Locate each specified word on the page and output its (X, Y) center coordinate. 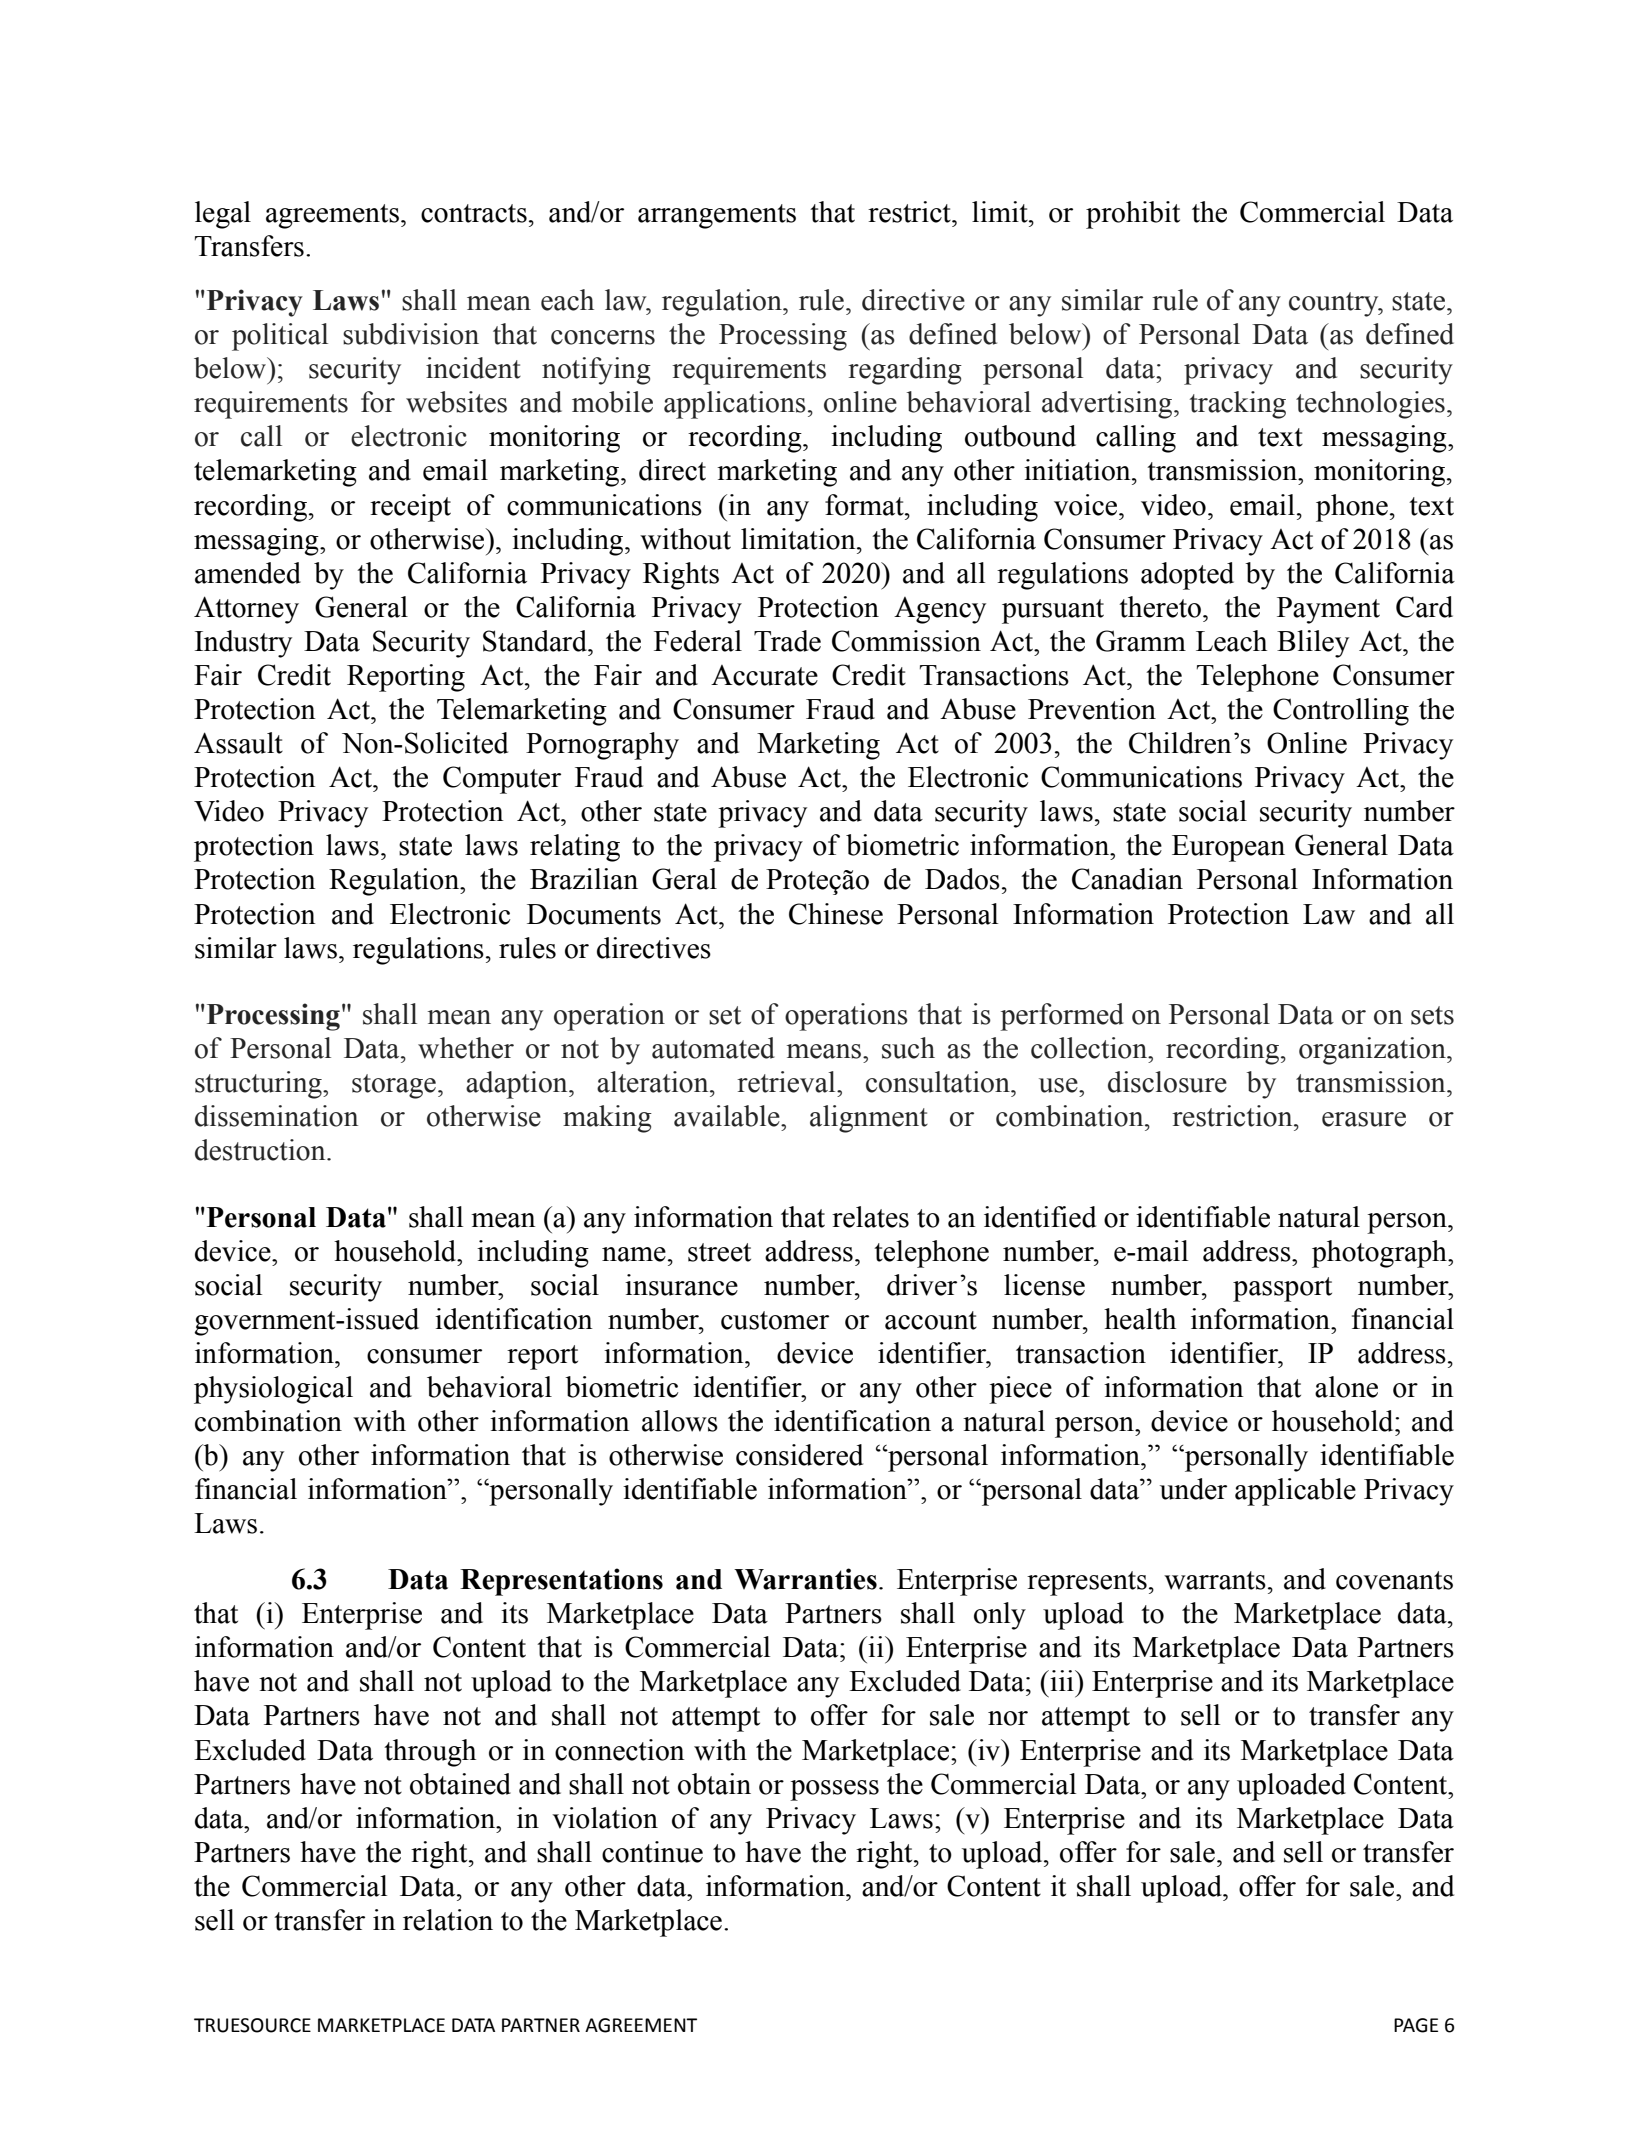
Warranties (805, 1579)
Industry (243, 644)
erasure (1364, 1119)
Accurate (764, 675)
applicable (1295, 1492)
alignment (869, 1119)
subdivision (411, 334)
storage (394, 1086)
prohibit (1133, 215)
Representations (561, 1582)
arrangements (717, 216)
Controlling (1341, 712)
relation (448, 1920)
